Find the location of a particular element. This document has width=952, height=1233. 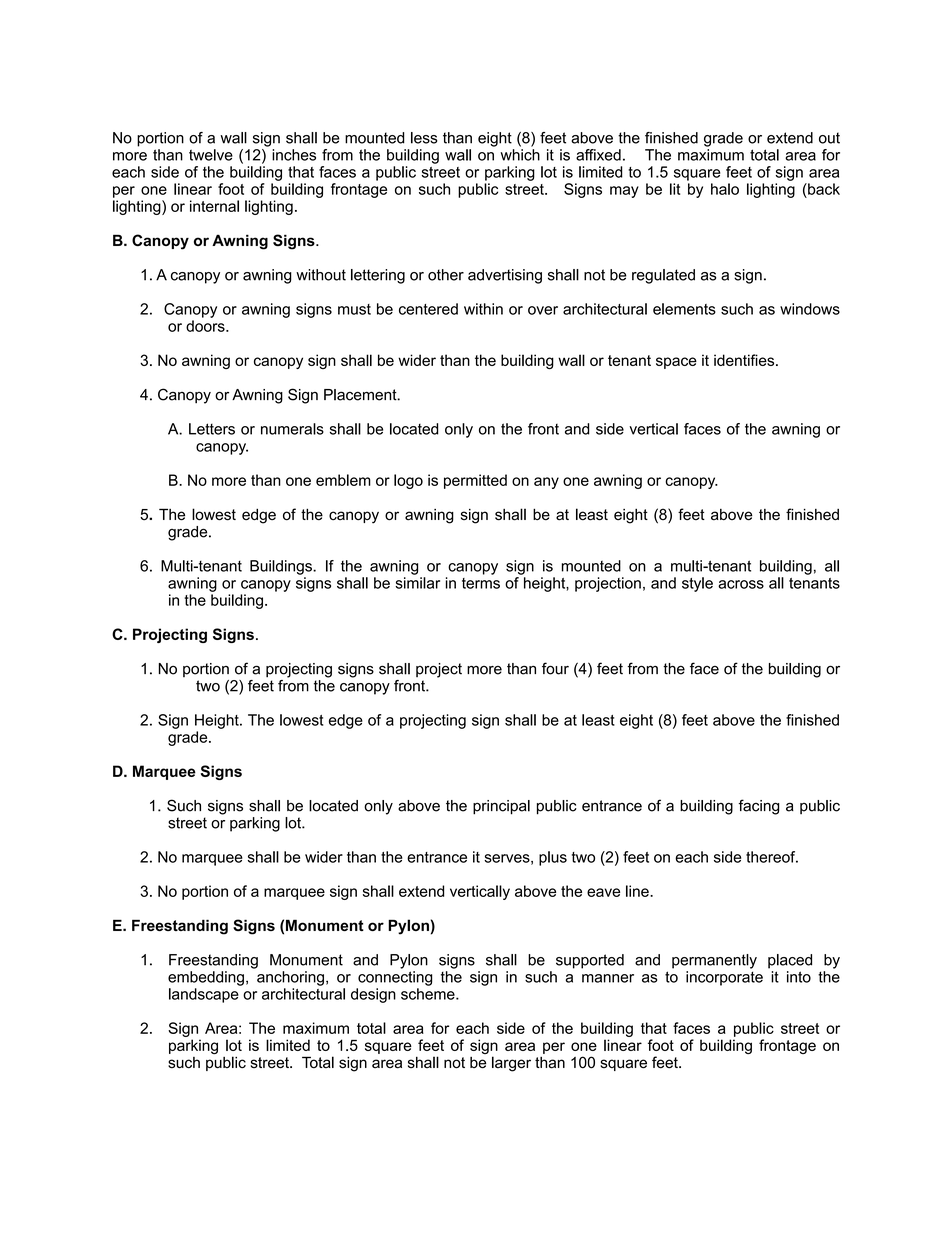

anchoring is located at coordinates (290, 978).
